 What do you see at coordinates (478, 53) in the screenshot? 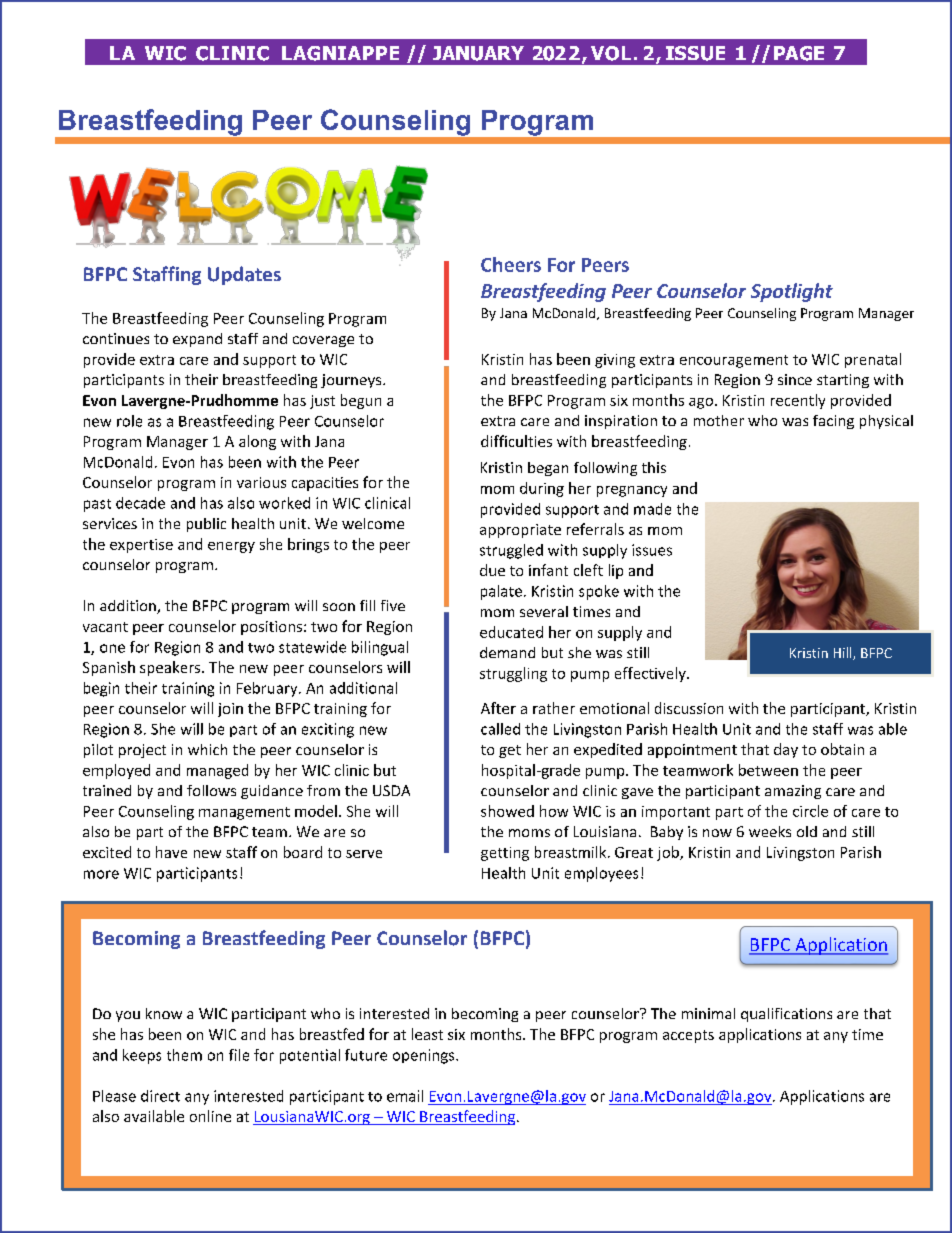
I see `JANUARY` at bounding box center [478, 53].
